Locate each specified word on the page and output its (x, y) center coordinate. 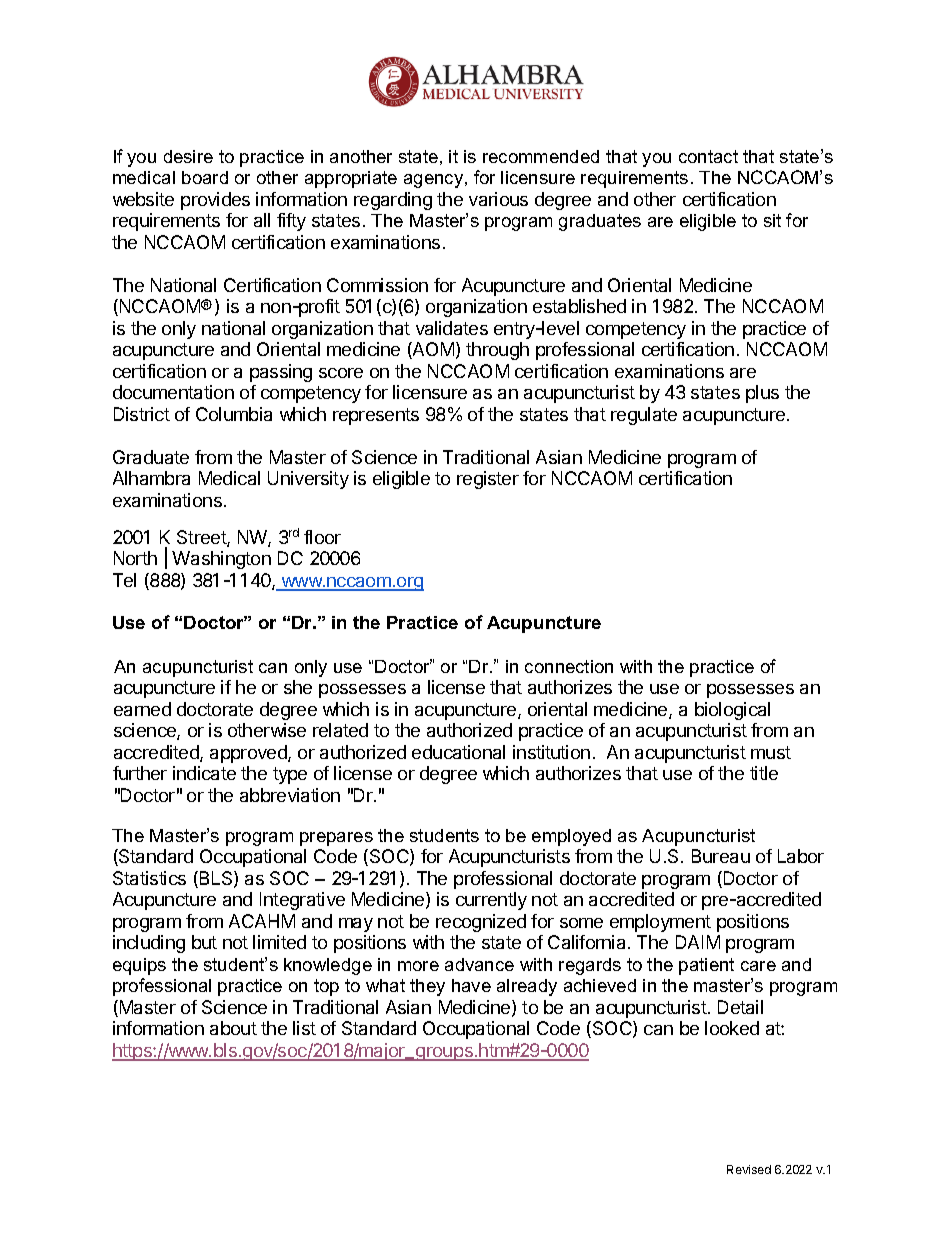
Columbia (234, 414)
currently (491, 901)
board (205, 177)
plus (762, 394)
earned (142, 709)
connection (569, 666)
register (488, 480)
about (233, 1028)
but (204, 942)
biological (732, 711)
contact (708, 156)
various (498, 199)
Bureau (721, 856)
